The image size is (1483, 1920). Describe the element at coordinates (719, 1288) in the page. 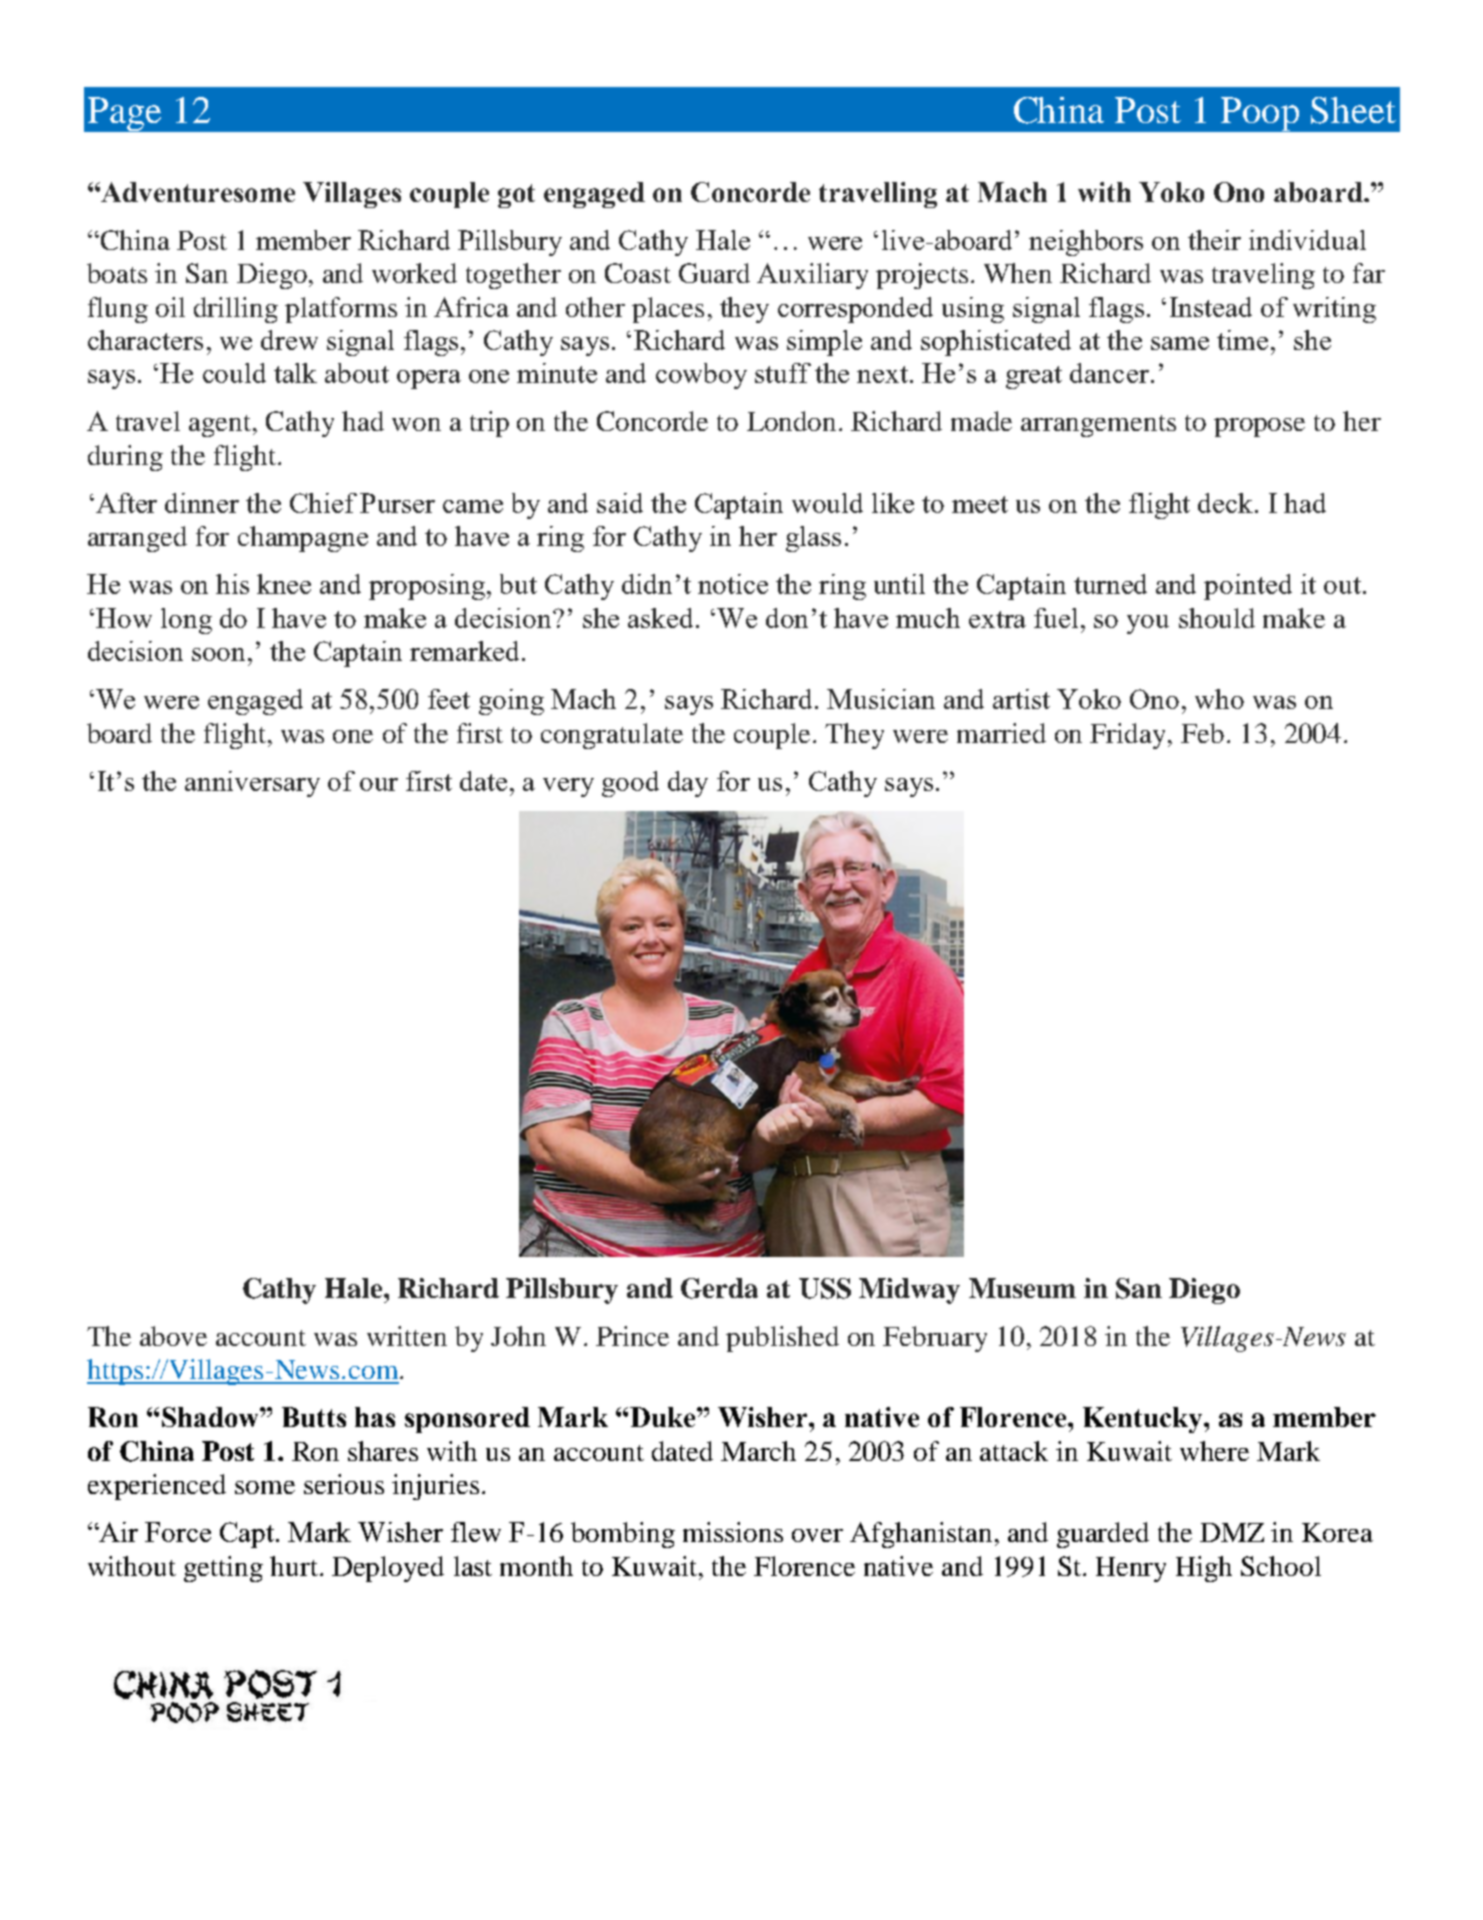

I see `Gerda` at that location.
